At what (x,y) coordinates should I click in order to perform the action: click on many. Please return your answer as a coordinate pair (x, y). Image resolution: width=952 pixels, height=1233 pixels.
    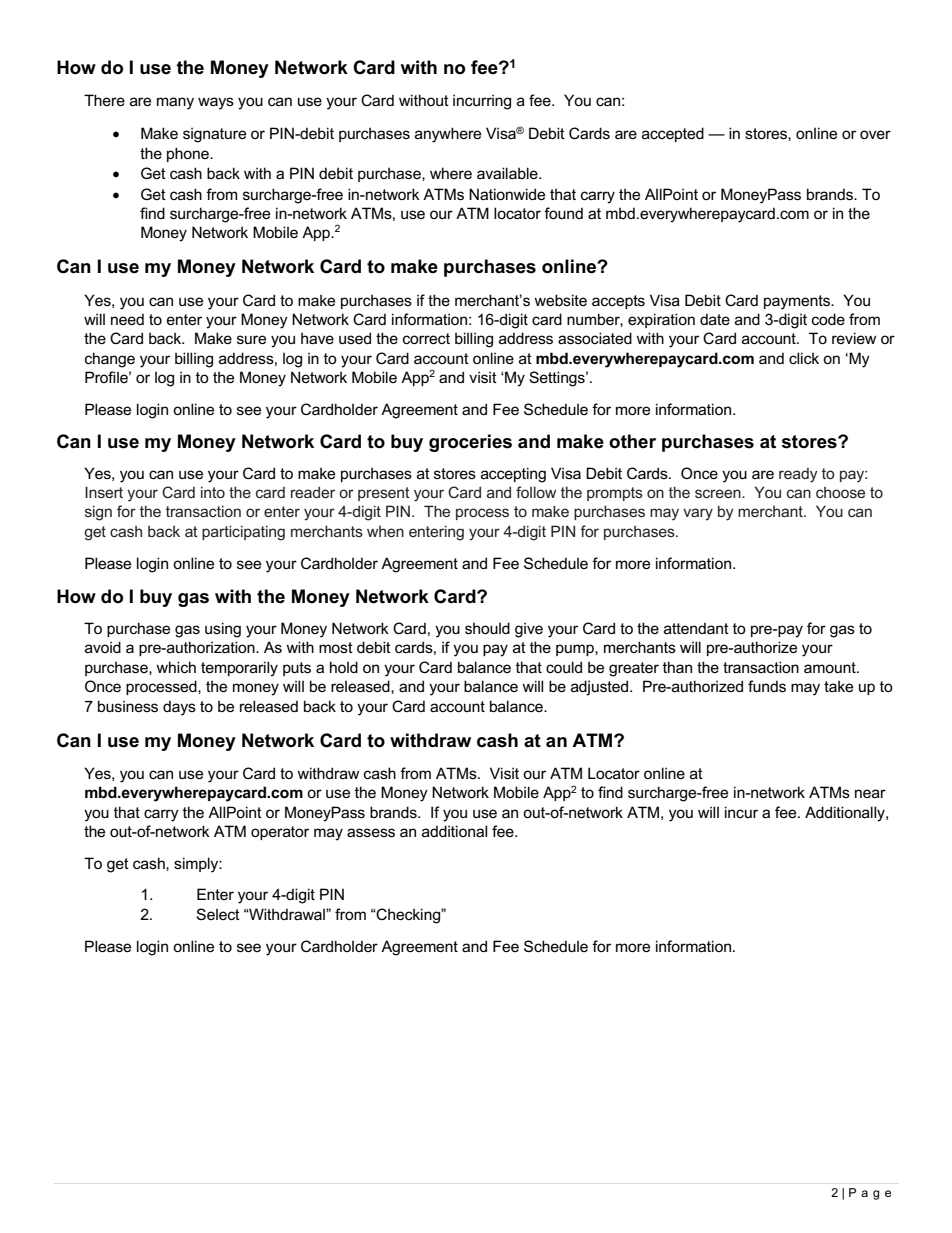
    Looking at the image, I should click on (175, 103).
